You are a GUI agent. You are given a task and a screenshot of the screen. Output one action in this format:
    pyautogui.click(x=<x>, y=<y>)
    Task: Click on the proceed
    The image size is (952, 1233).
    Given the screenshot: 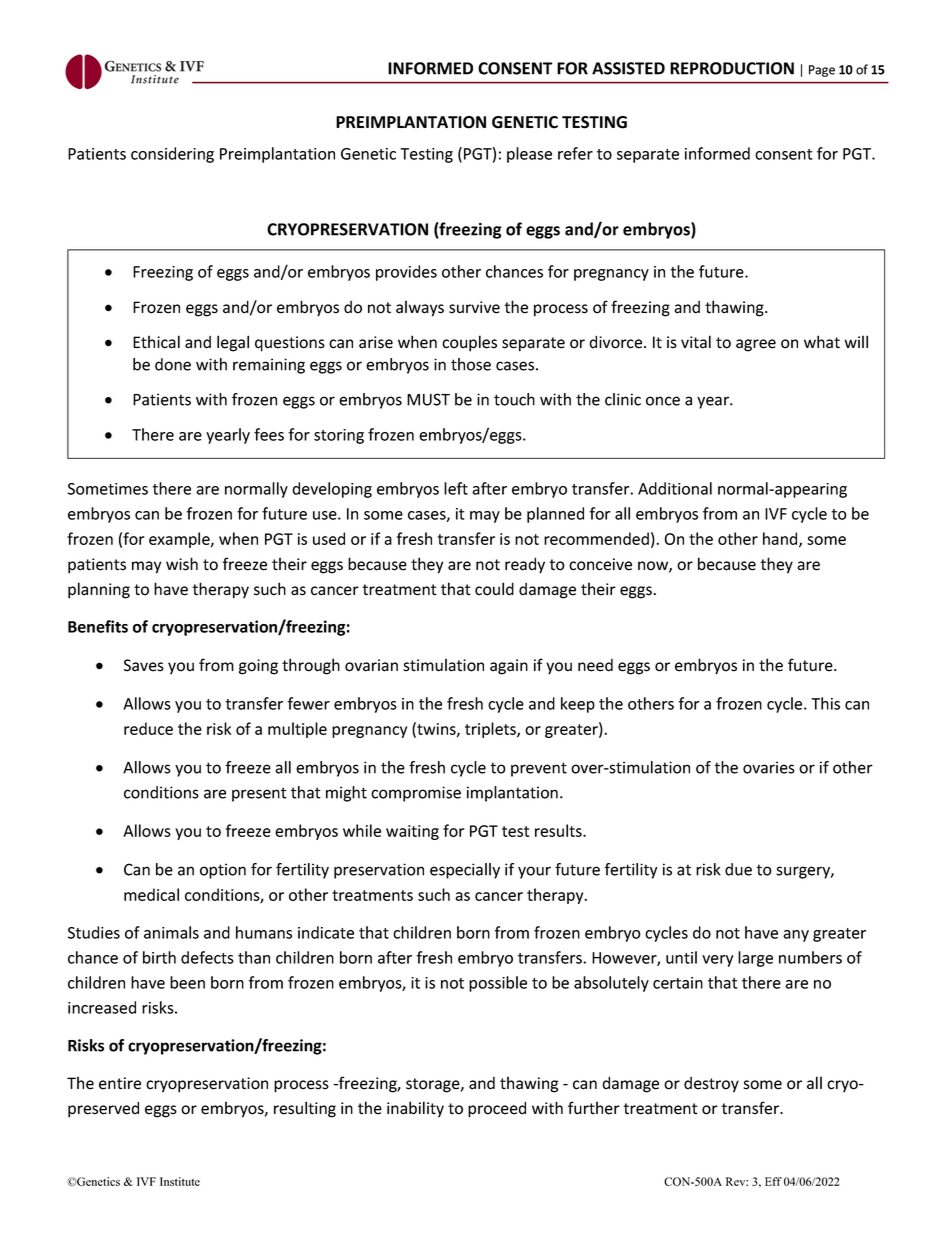 What is the action you would take?
    pyautogui.click(x=497, y=1109)
